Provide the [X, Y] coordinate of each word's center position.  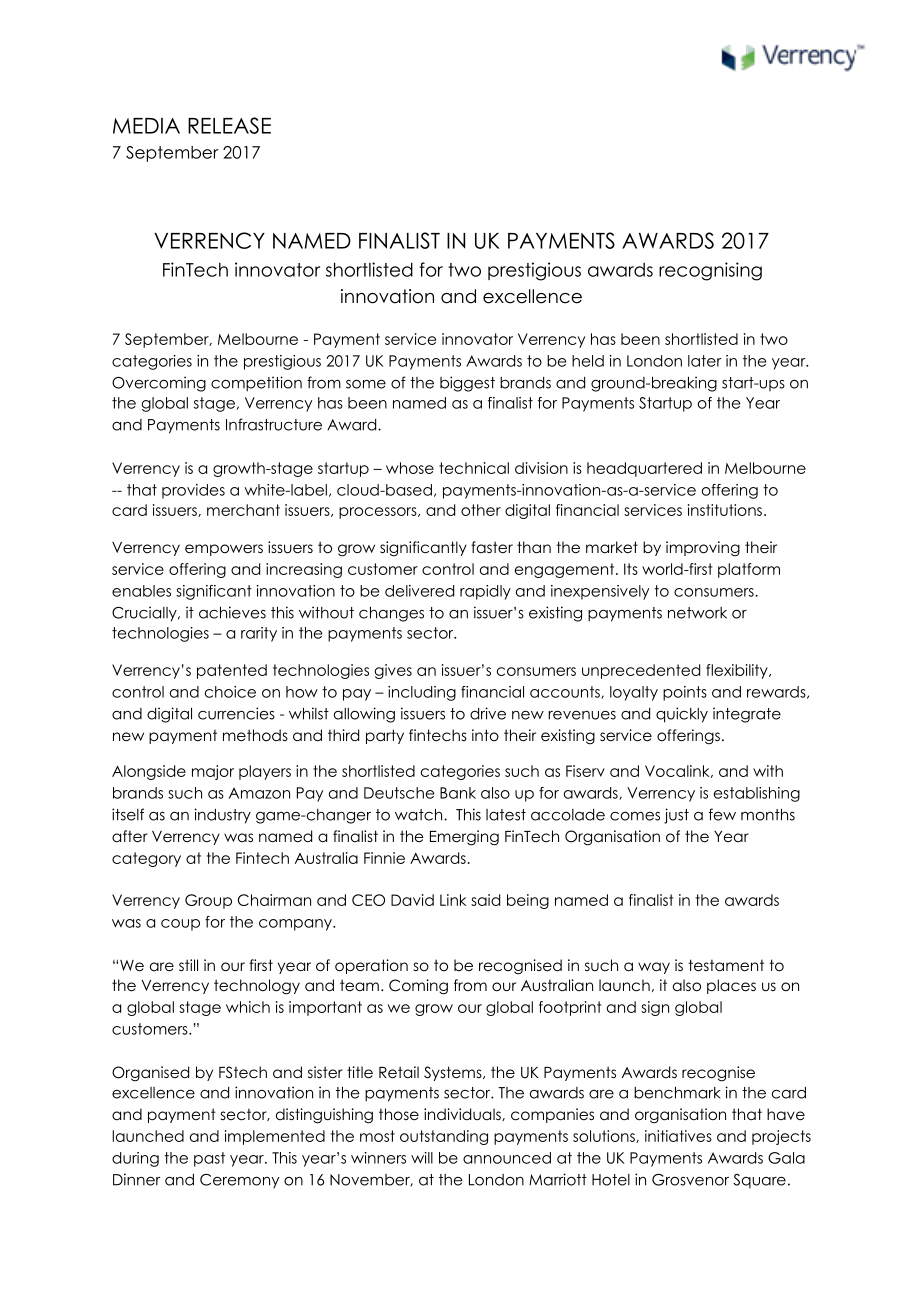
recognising [710, 271]
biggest [467, 384]
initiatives [678, 1136]
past [209, 1159]
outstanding [444, 1137]
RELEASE [229, 125]
